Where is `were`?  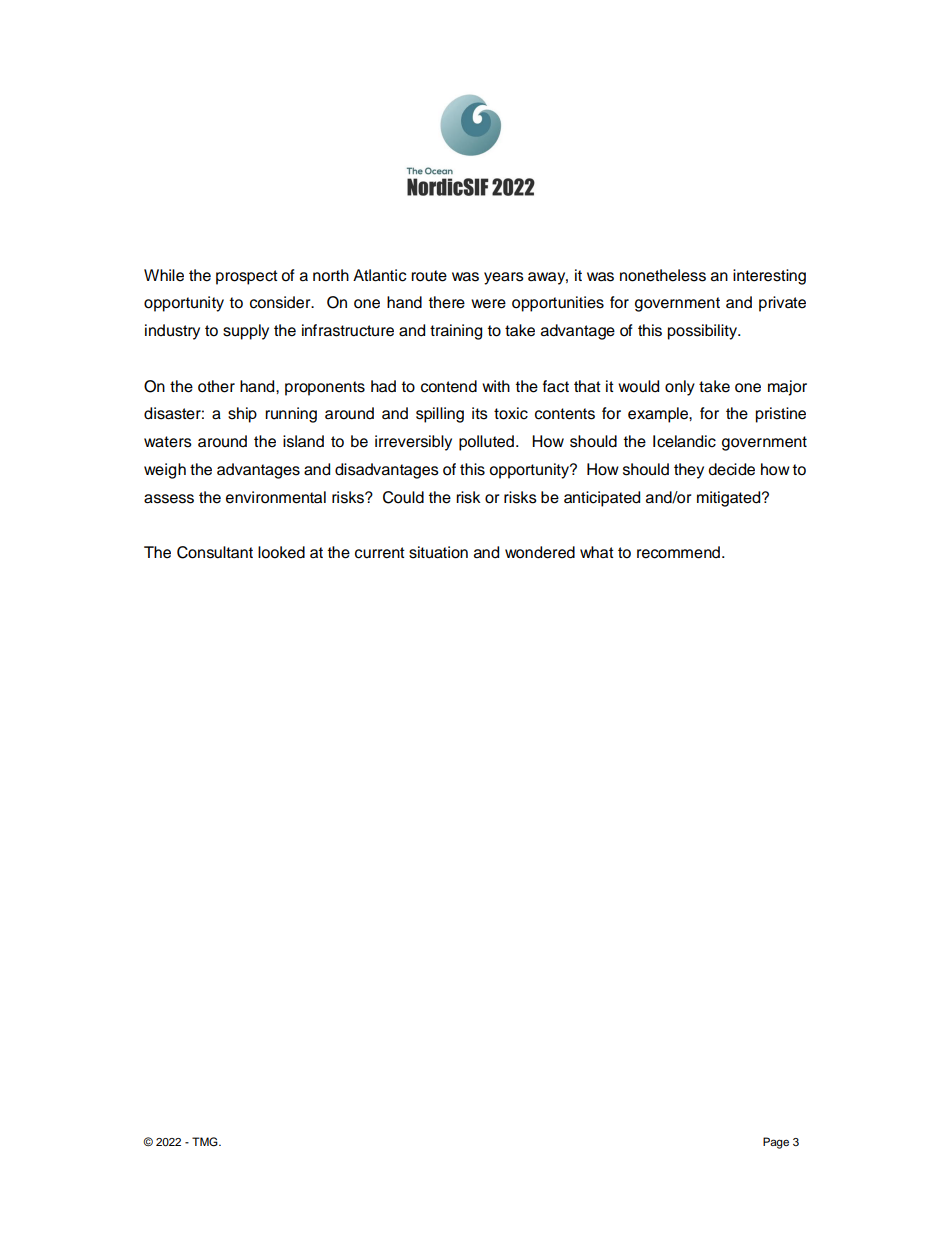
were is located at coordinates (488, 304).
